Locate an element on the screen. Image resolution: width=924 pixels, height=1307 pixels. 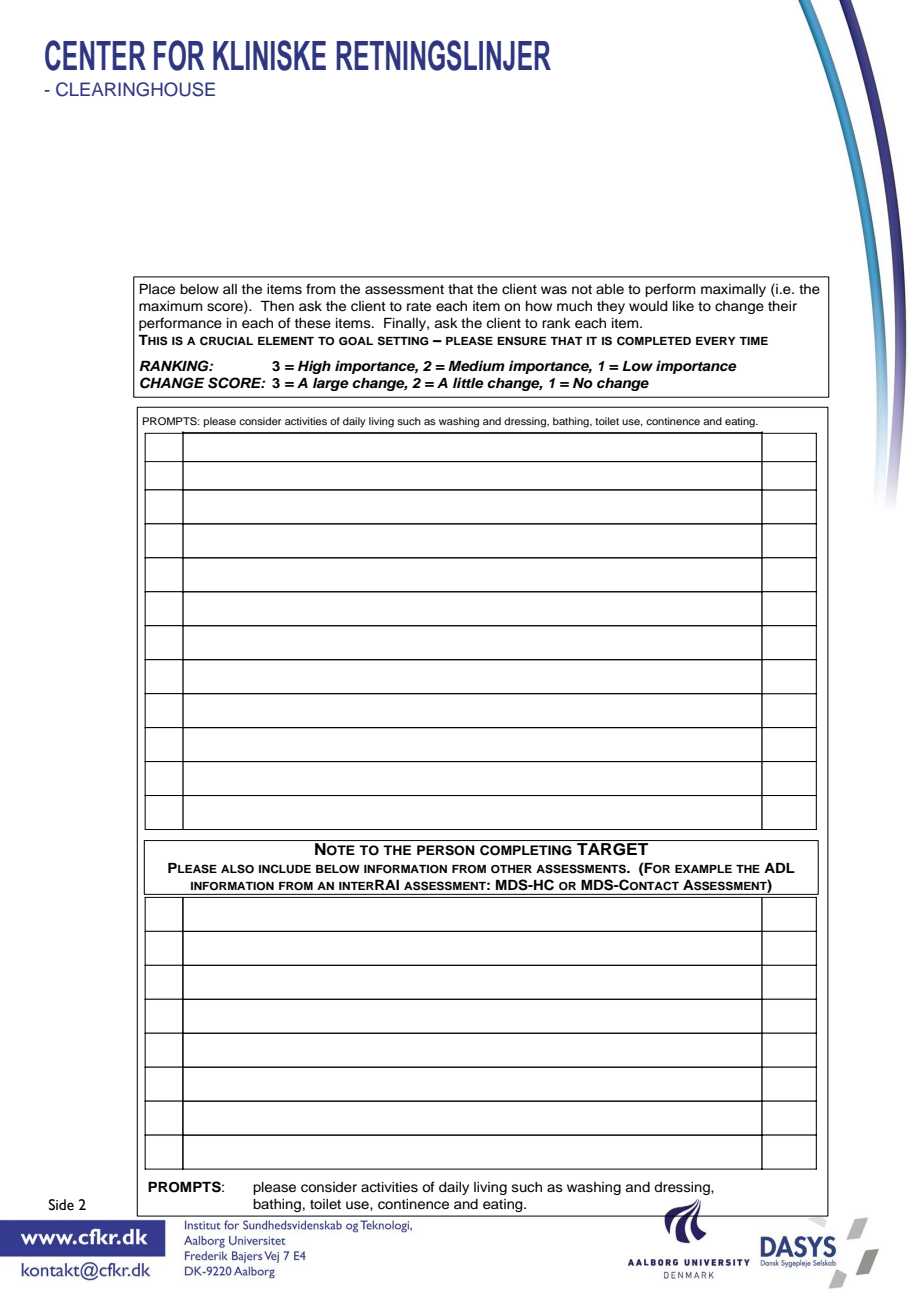
PERSON is located at coordinates (446, 850).
